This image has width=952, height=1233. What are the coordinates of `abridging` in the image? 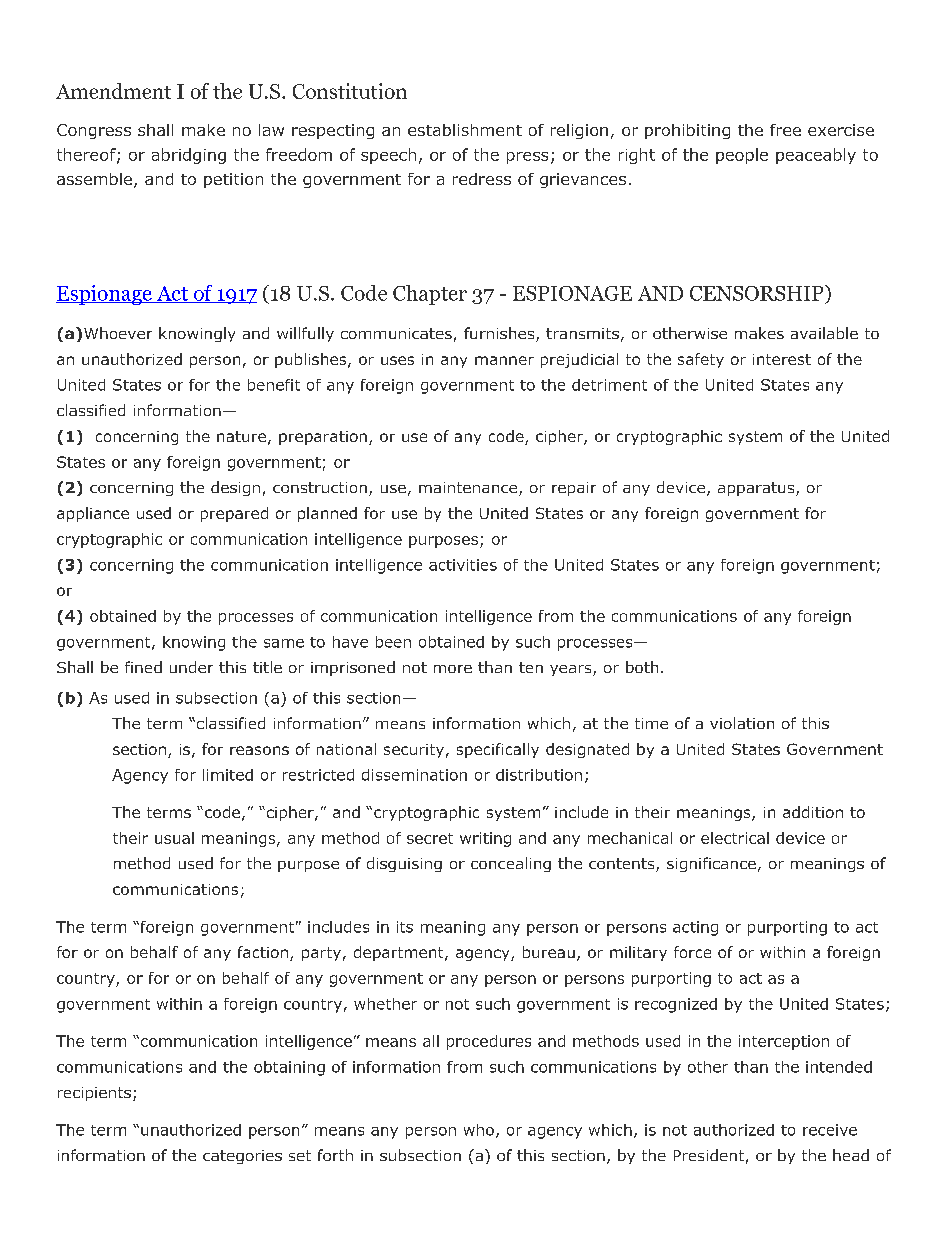 It's located at (189, 156).
